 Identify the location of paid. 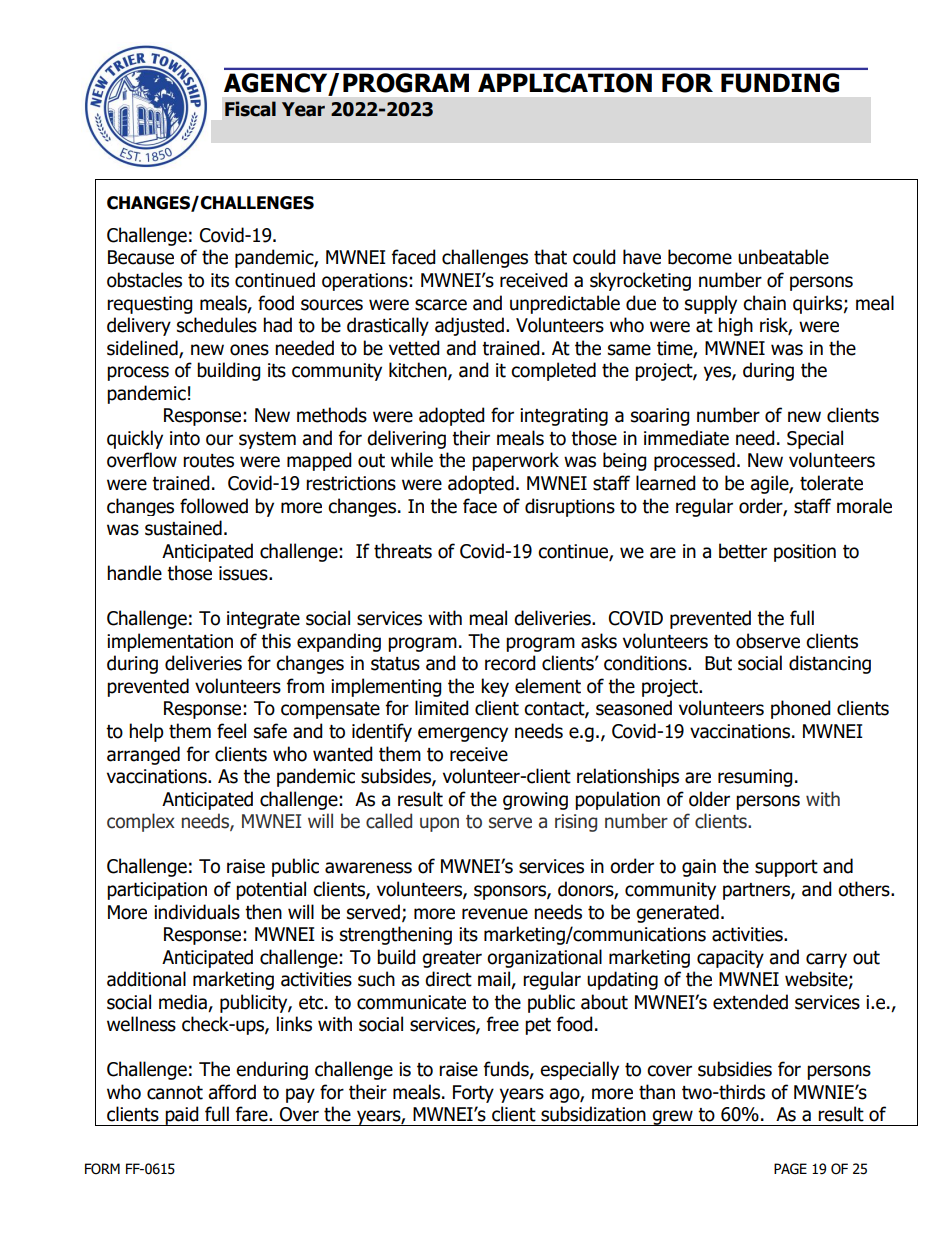
(182, 1116).
